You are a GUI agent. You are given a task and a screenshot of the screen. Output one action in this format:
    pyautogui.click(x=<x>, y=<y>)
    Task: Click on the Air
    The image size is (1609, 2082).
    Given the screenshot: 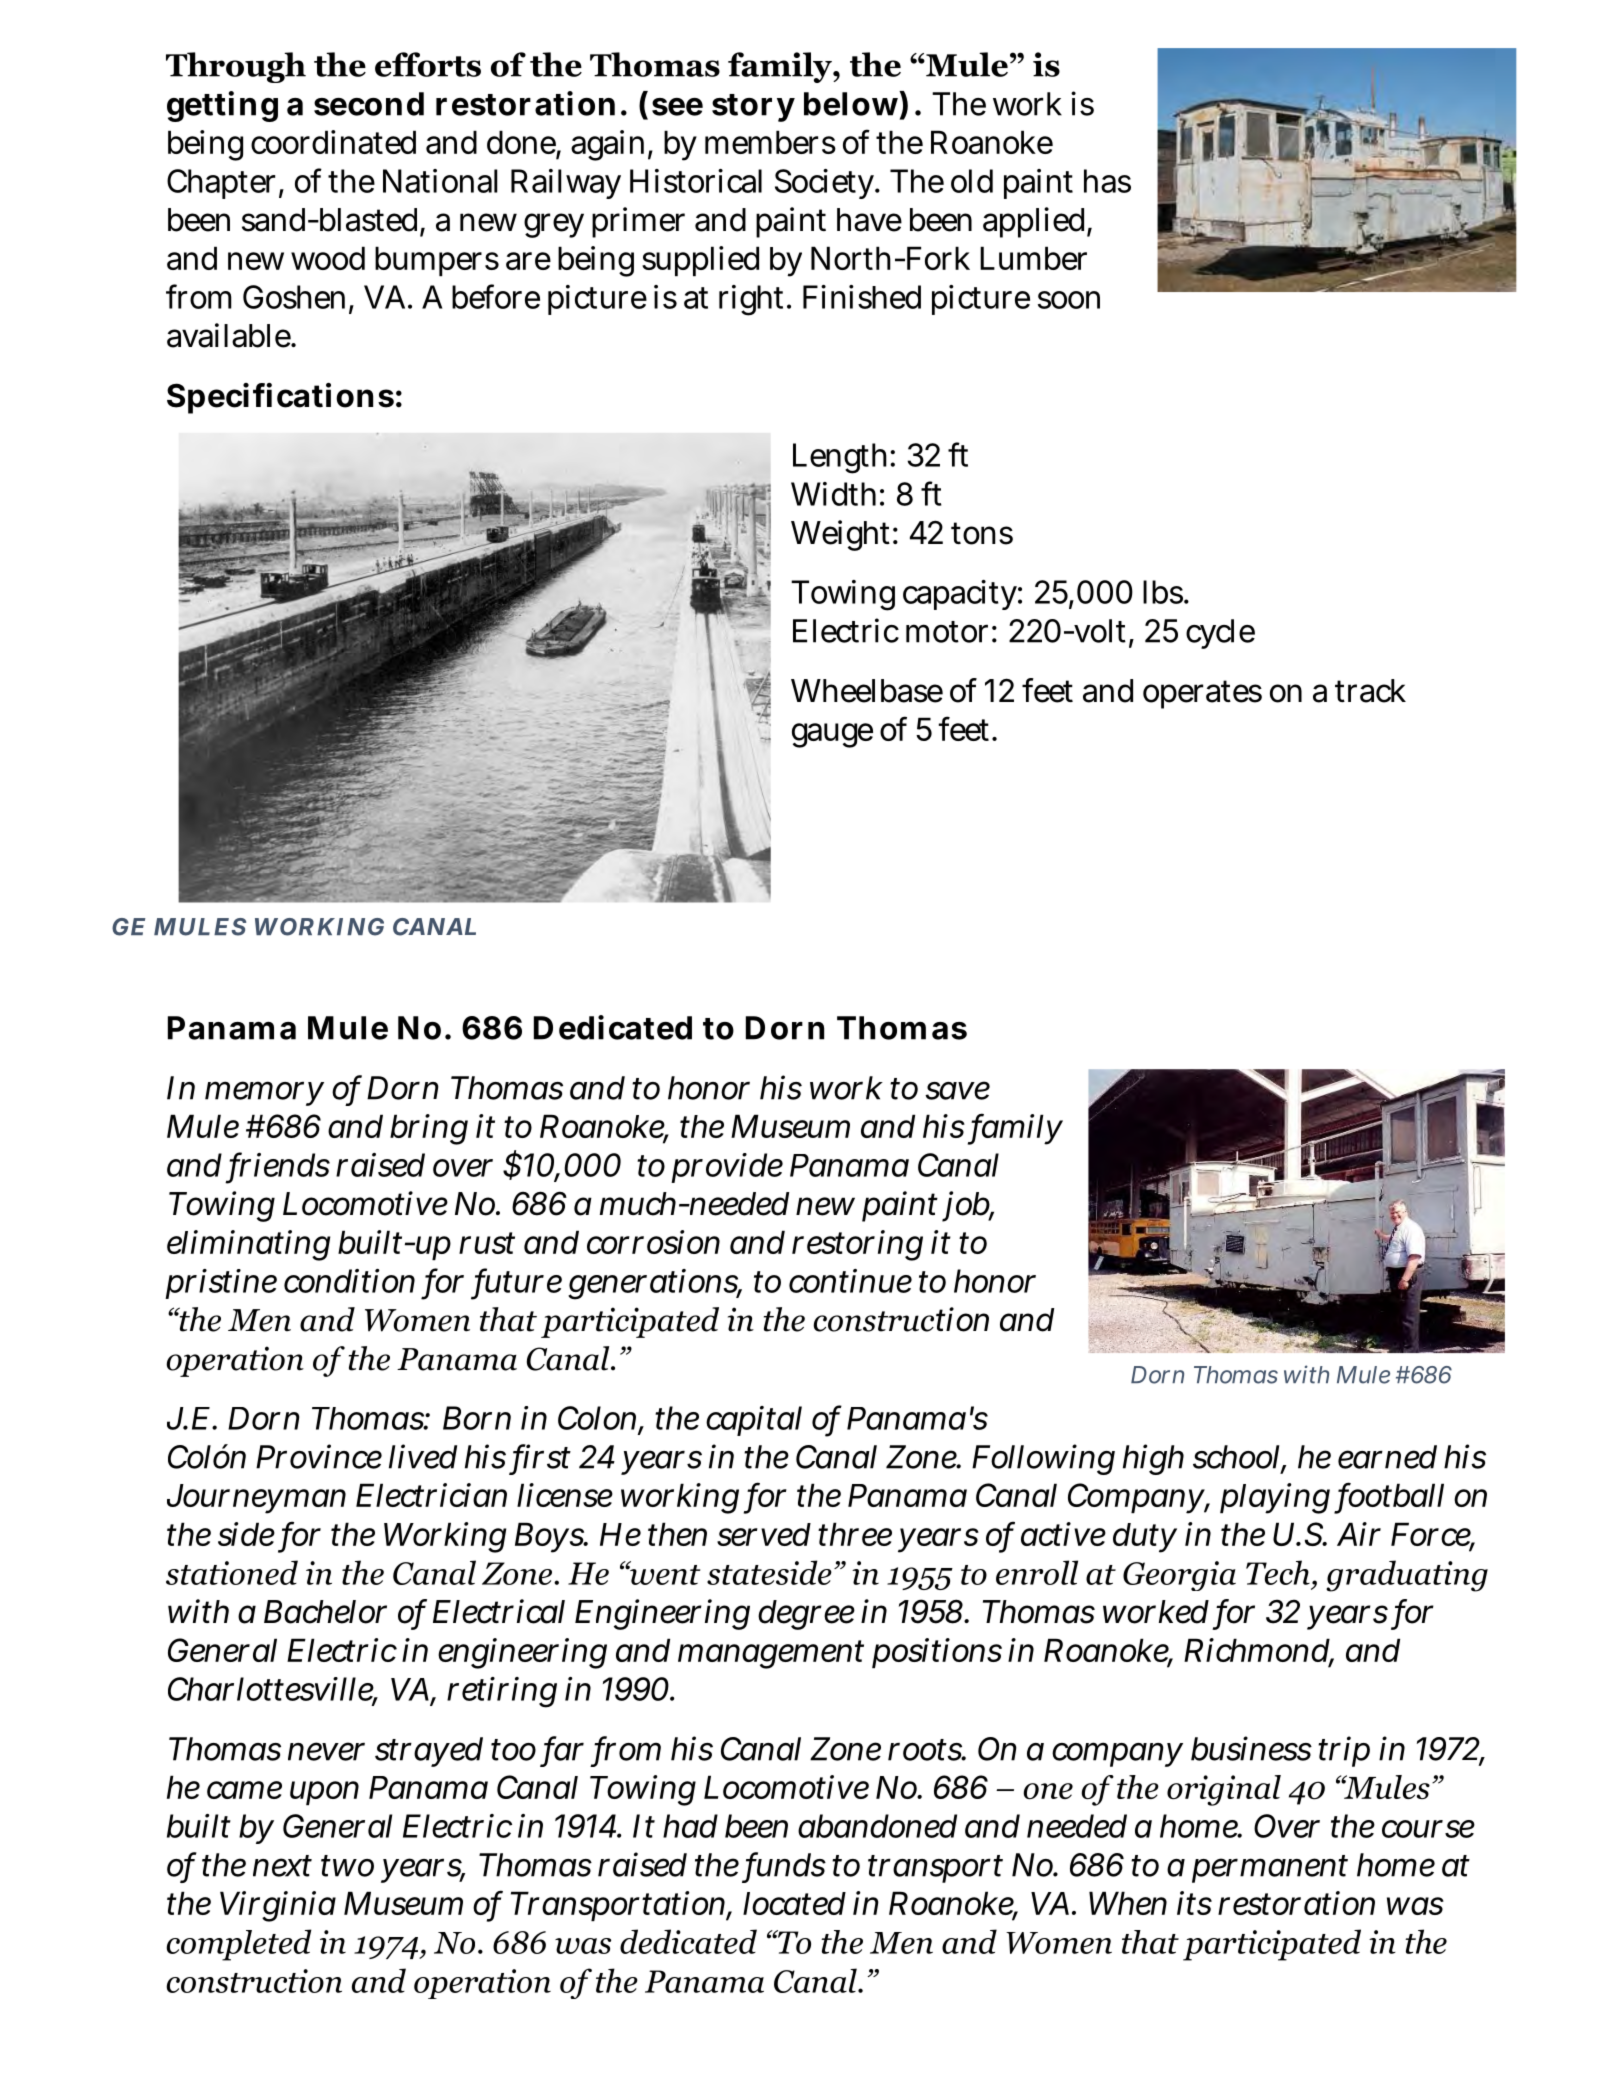 What is the action you would take?
    pyautogui.click(x=1359, y=1534)
